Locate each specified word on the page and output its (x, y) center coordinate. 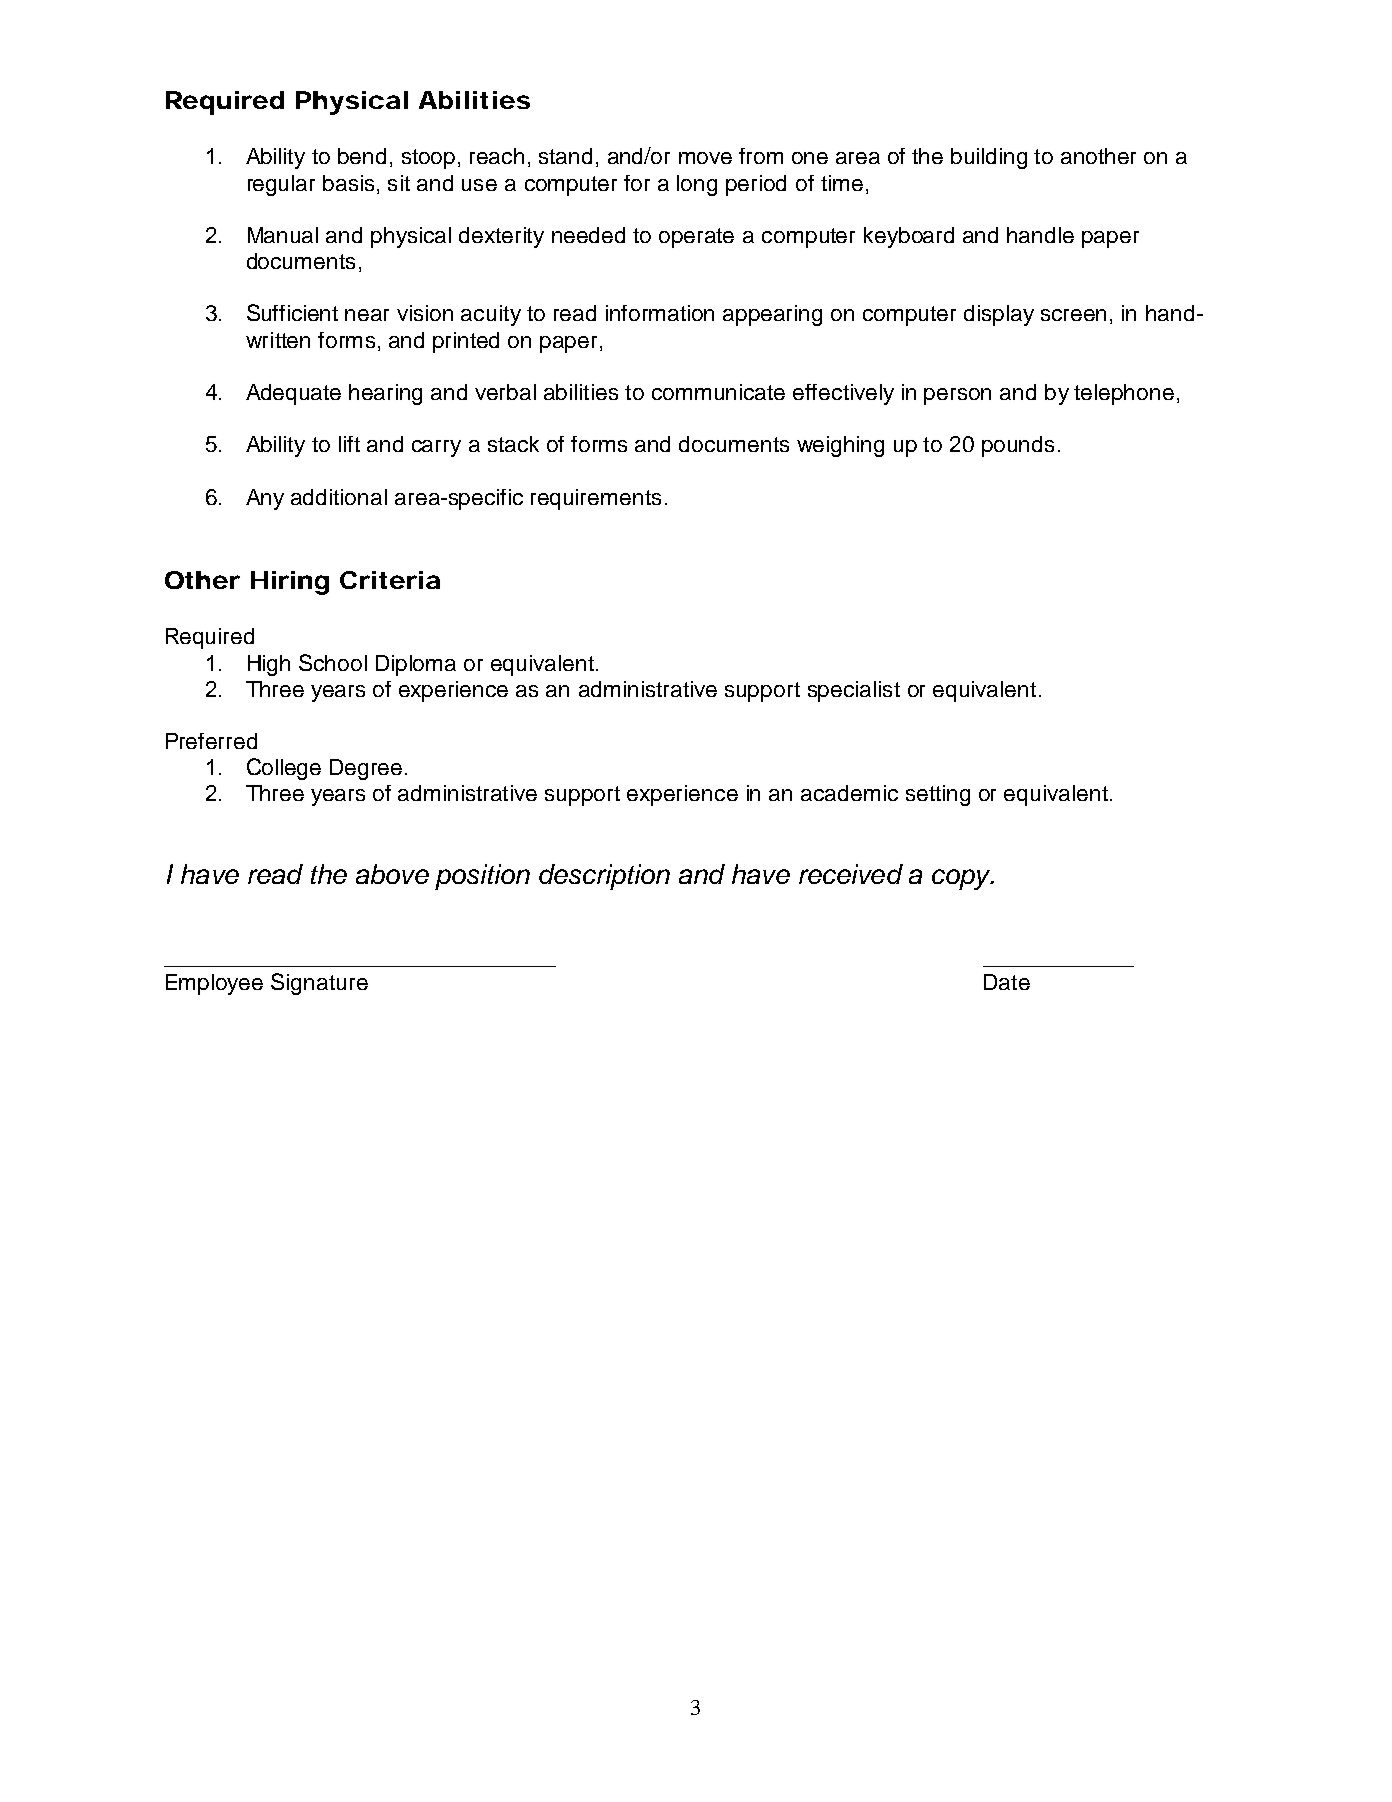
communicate (718, 392)
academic (849, 793)
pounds (1018, 446)
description (604, 877)
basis (348, 183)
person (957, 396)
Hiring (290, 583)
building (989, 158)
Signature (319, 984)
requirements (596, 499)
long (697, 185)
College (284, 769)
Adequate (293, 394)
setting (938, 795)
